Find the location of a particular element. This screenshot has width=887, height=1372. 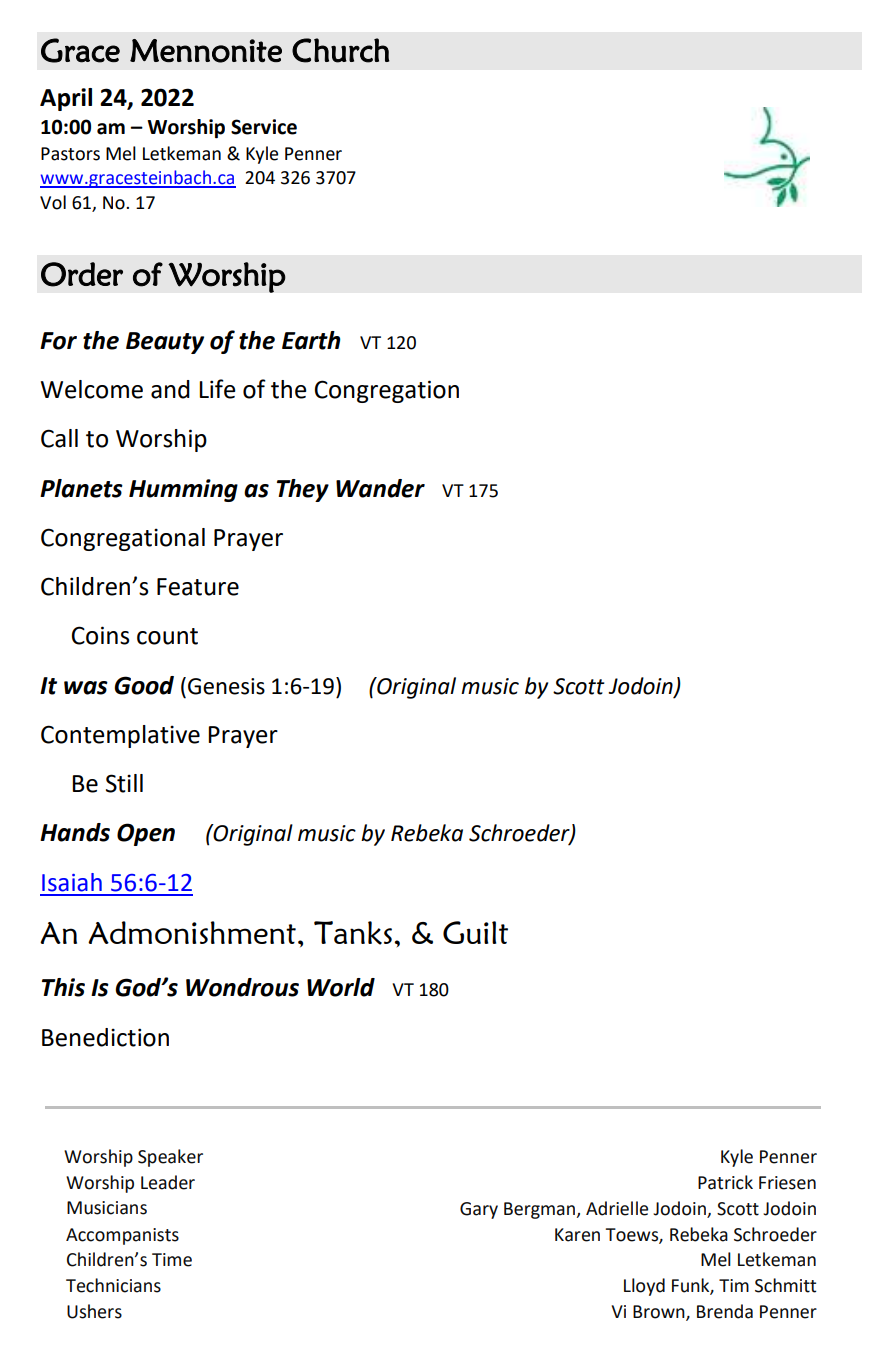

Wander is located at coordinates (380, 488).
